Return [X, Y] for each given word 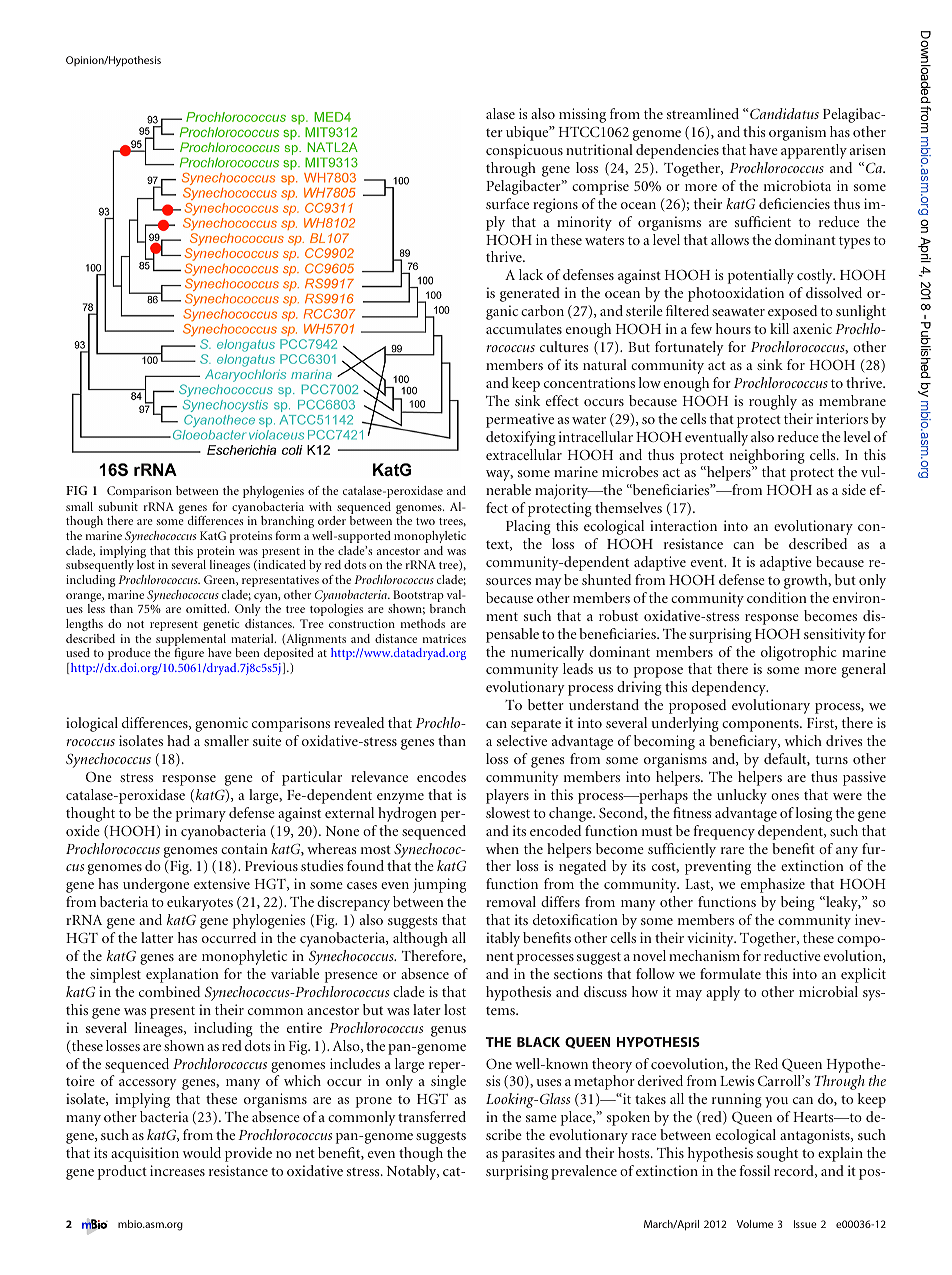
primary [201, 814]
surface [507, 203]
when [502, 848]
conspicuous [524, 151]
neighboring [767, 456]
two [425, 521]
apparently [814, 151]
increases [177, 1170]
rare [732, 850]
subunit [118, 506]
